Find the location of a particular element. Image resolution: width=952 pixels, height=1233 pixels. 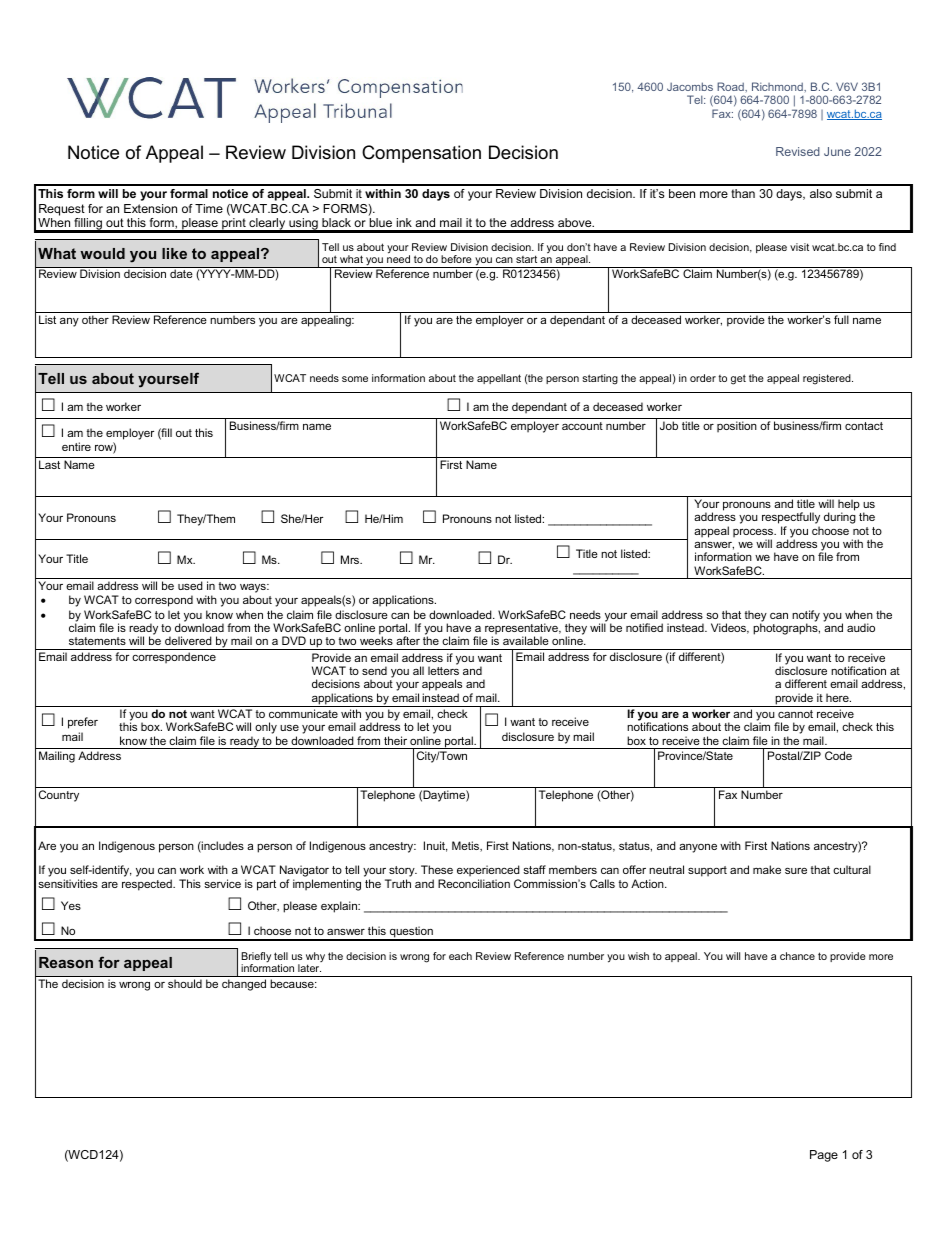

available is located at coordinates (526, 640).
